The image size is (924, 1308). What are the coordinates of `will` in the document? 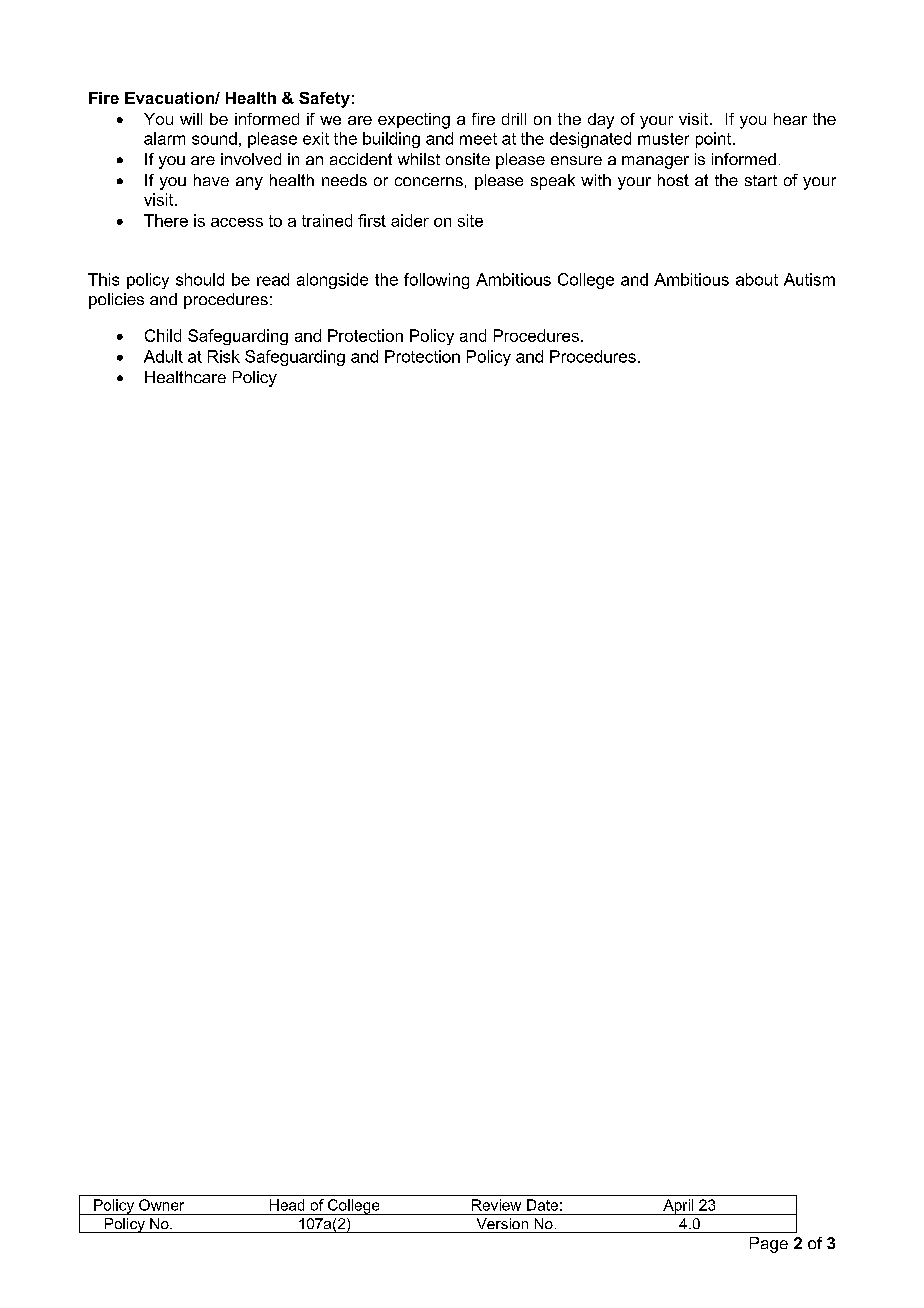 It's located at (191, 119).
